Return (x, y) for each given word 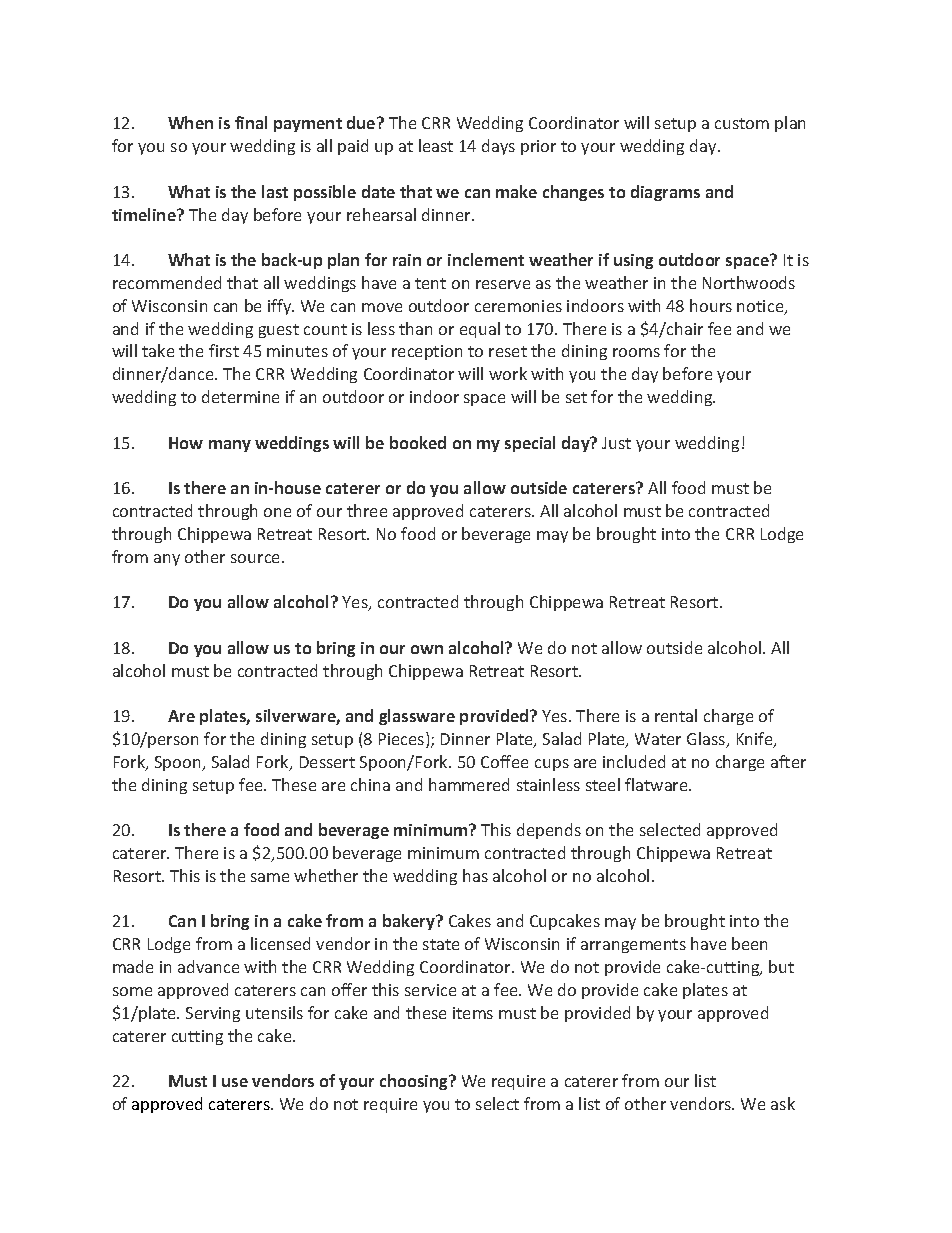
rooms (636, 352)
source (257, 558)
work (508, 373)
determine (240, 396)
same (270, 877)
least (436, 145)
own (427, 649)
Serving (213, 1014)
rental (676, 715)
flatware (657, 784)
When (190, 122)
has (475, 875)
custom (742, 123)
